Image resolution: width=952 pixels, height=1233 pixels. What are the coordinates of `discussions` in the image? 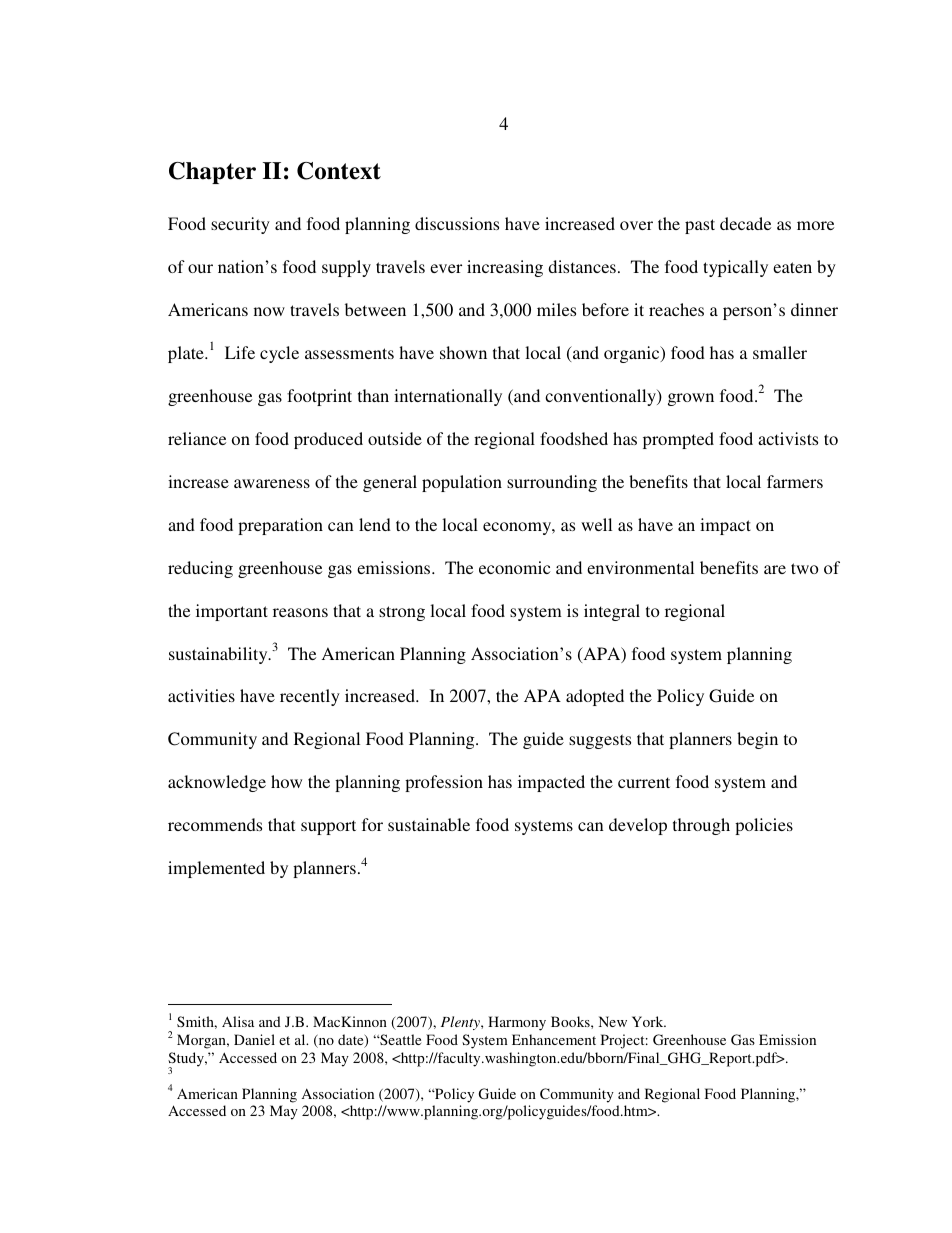 It's located at (457, 223).
